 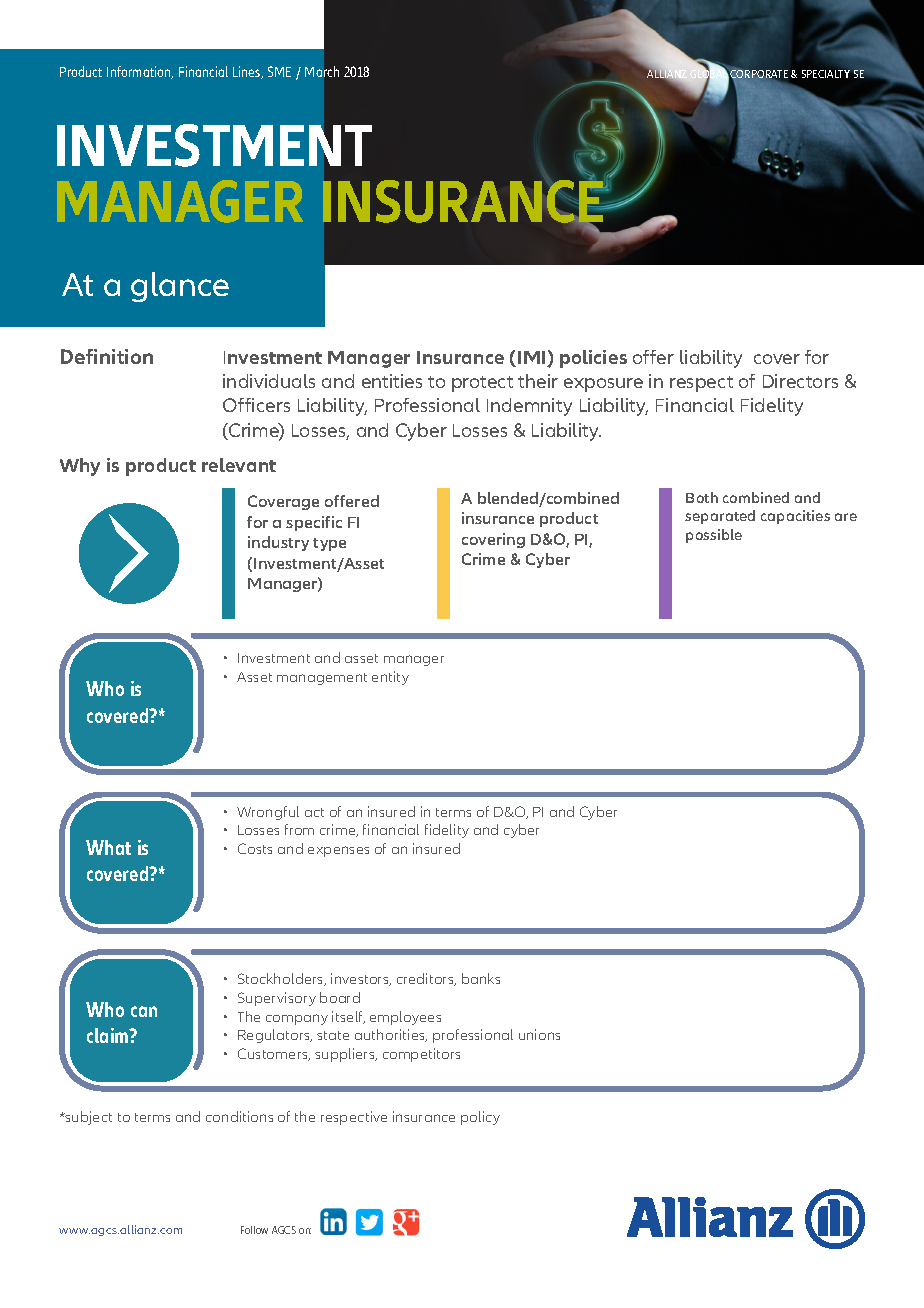 What do you see at coordinates (481, 978) in the document?
I see `banks` at bounding box center [481, 978].
